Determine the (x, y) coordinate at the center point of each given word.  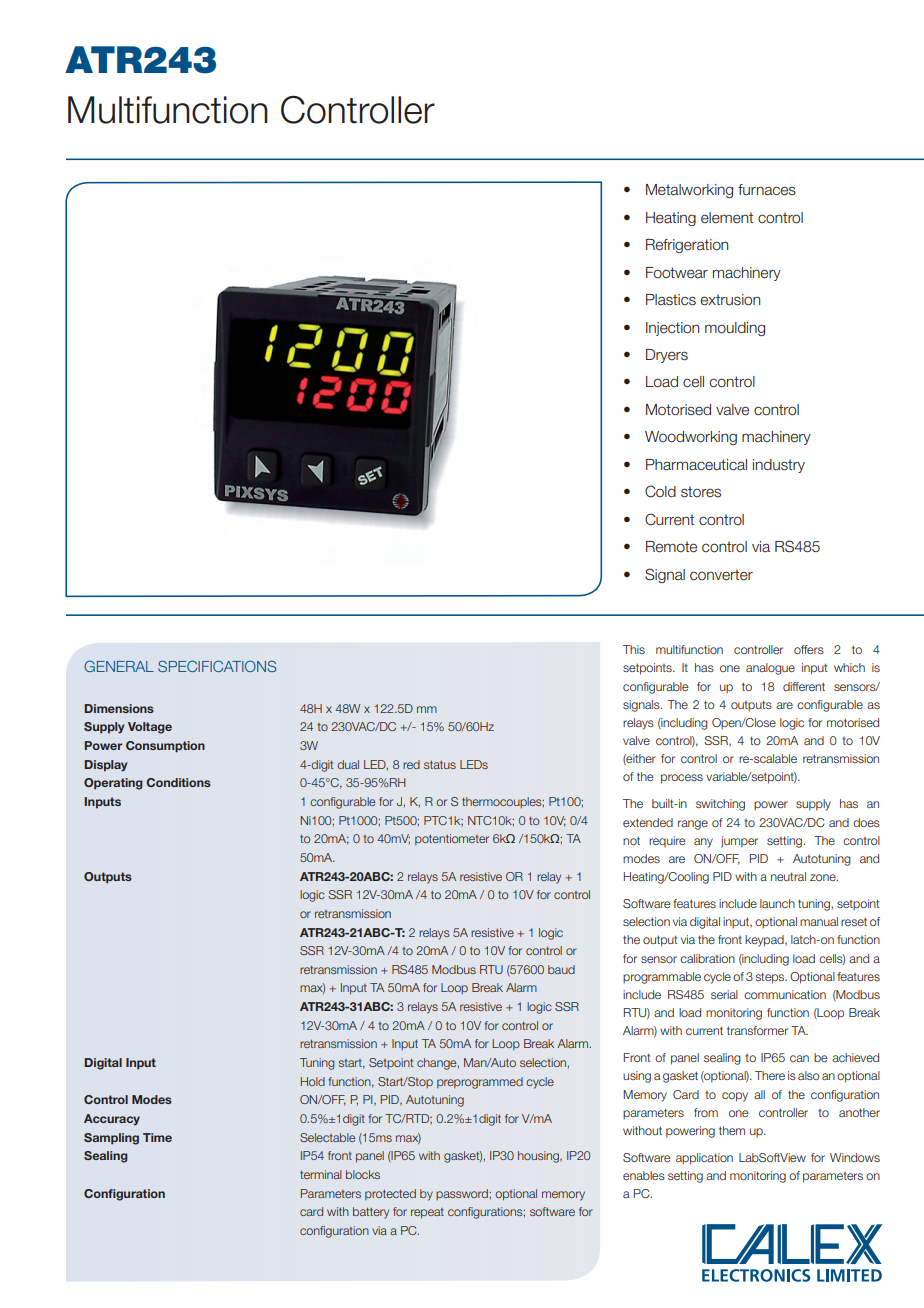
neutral (788, 876)
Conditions (178, 782)
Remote (671, 547)
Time (157, 1137)
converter (721, 575)
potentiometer (452, 839)
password (462, 1194)
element (727, 218)
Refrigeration (687, 246)
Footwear (677, 273)
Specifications (217, 666)
